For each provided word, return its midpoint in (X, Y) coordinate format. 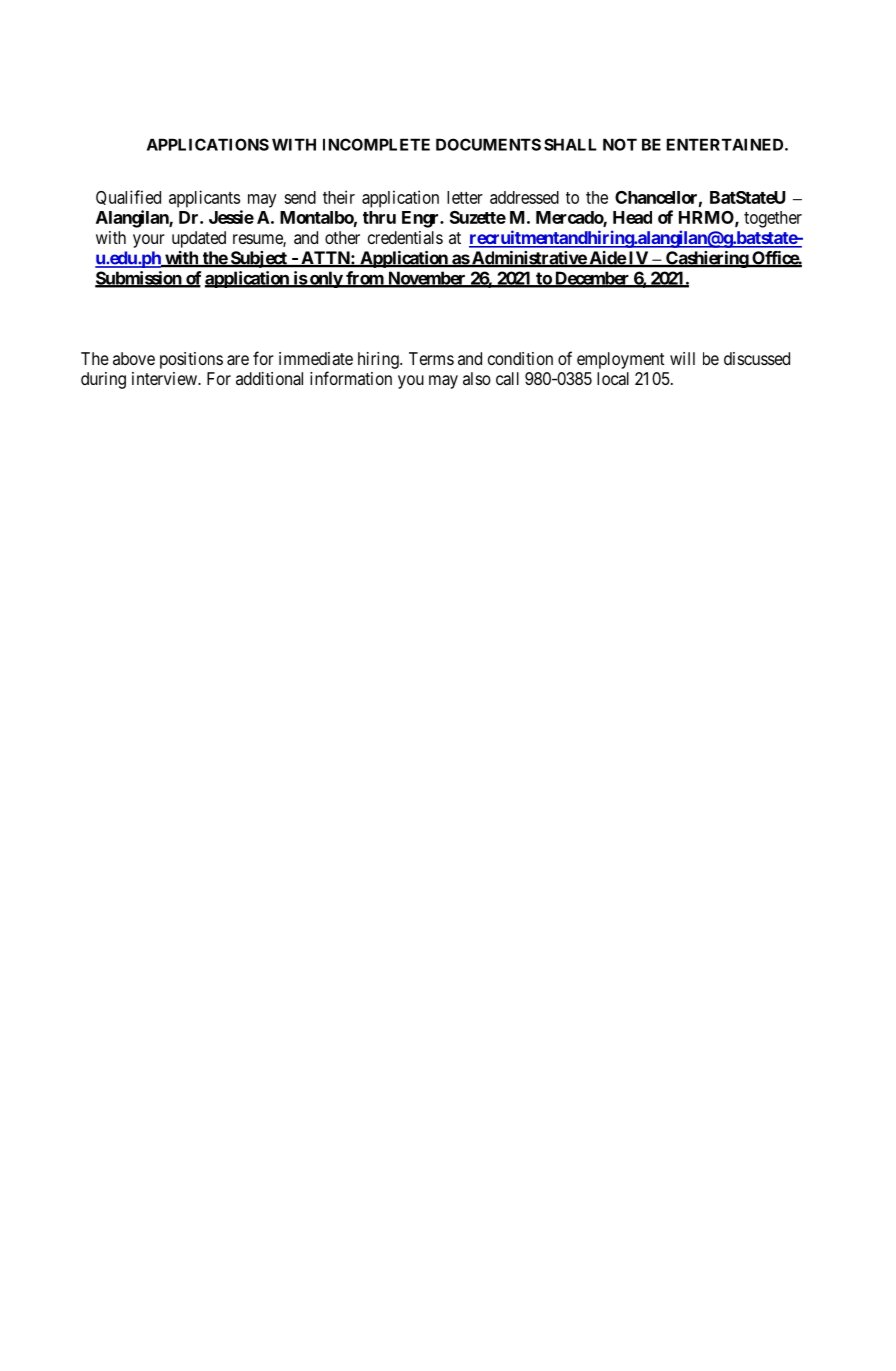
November (426, 279)
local (613, 378)
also (477, 378)
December (592, 279)
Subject (258, 259)
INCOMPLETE (376, 144)
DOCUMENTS (488, 144)
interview (165, 378)
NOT (620, 144)
